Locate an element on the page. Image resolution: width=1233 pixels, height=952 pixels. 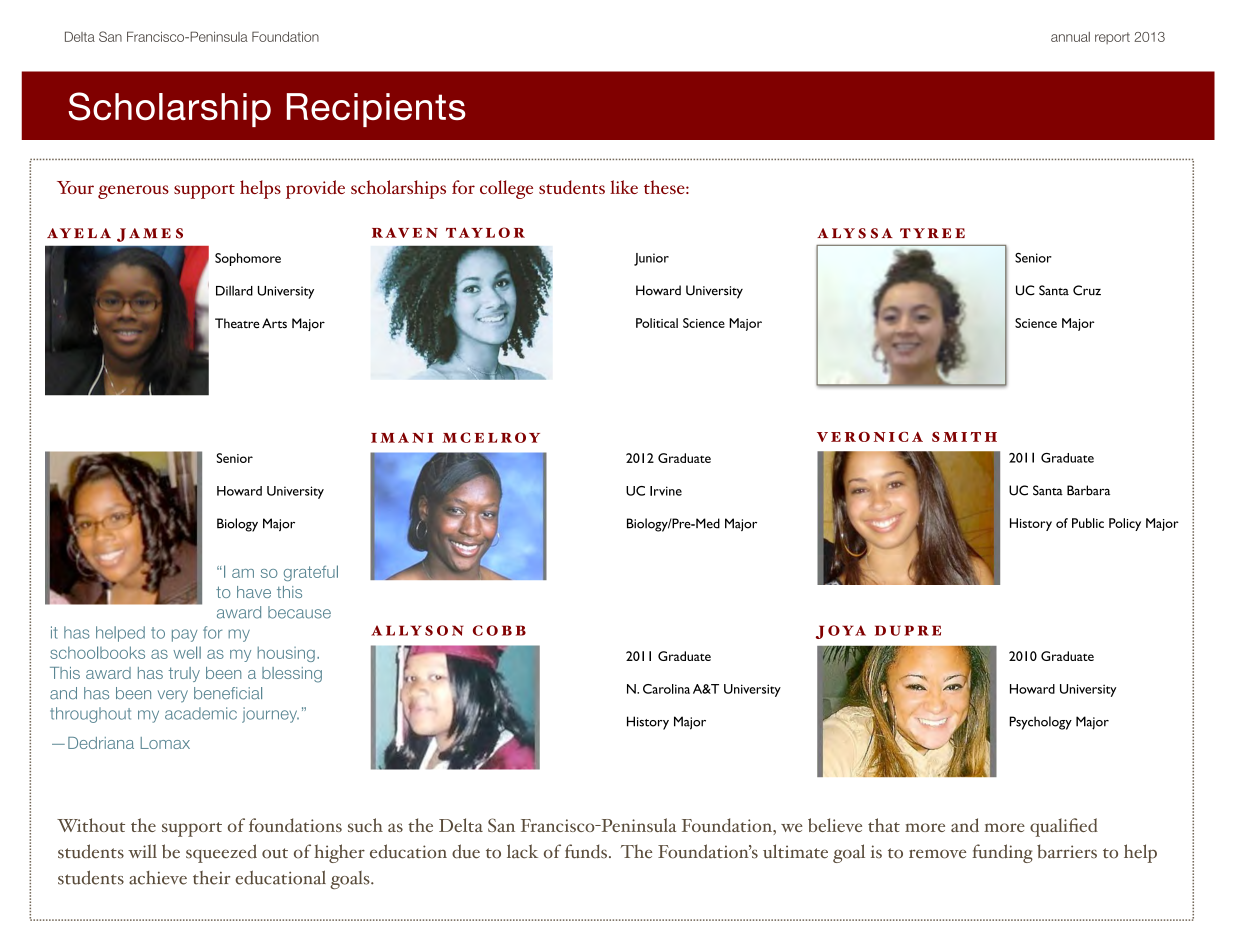
Recipients is located at coordinates (376, 110).
